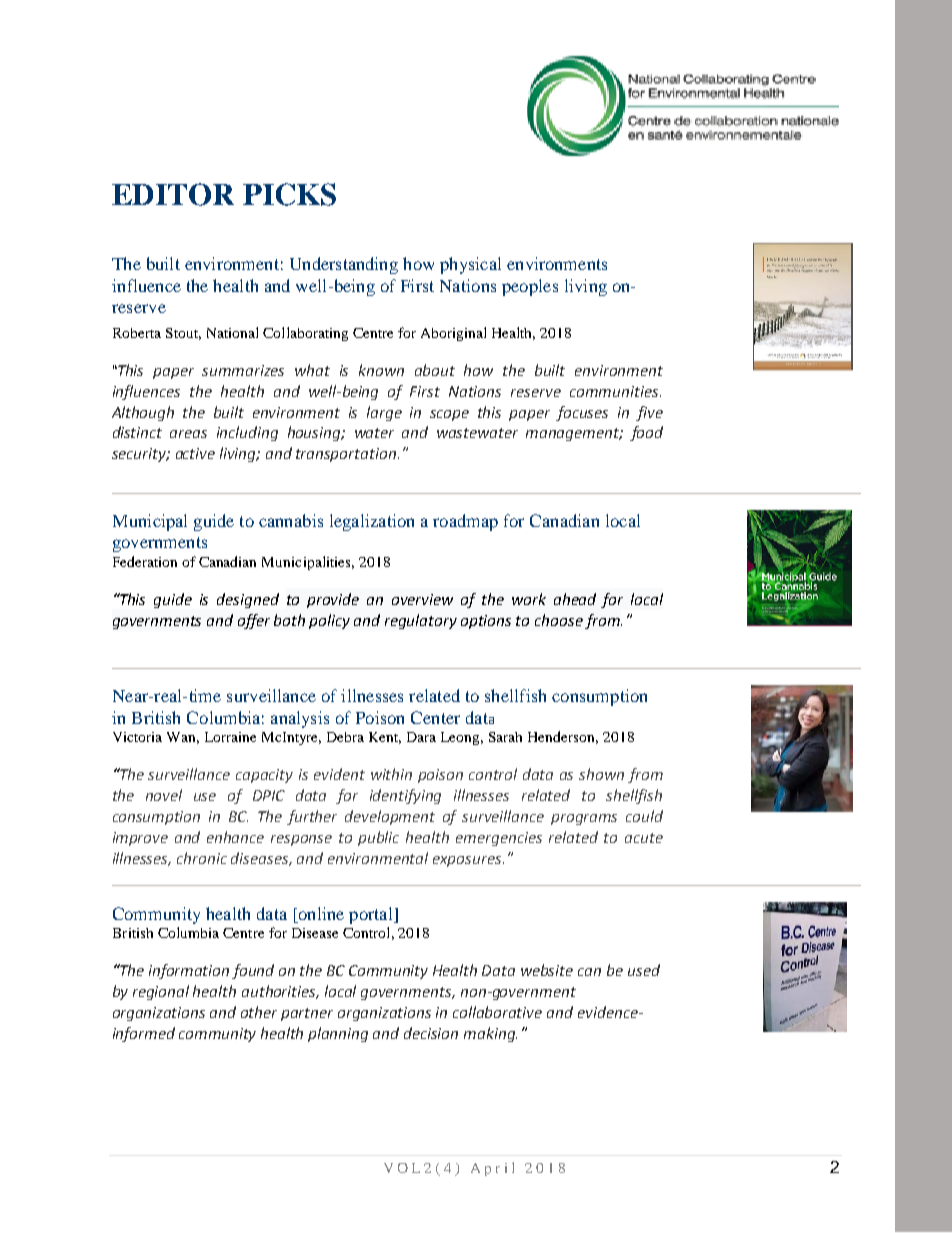 The width and height of the image is (952, 1233). I want to click on Understanding, so click(344, 265).
